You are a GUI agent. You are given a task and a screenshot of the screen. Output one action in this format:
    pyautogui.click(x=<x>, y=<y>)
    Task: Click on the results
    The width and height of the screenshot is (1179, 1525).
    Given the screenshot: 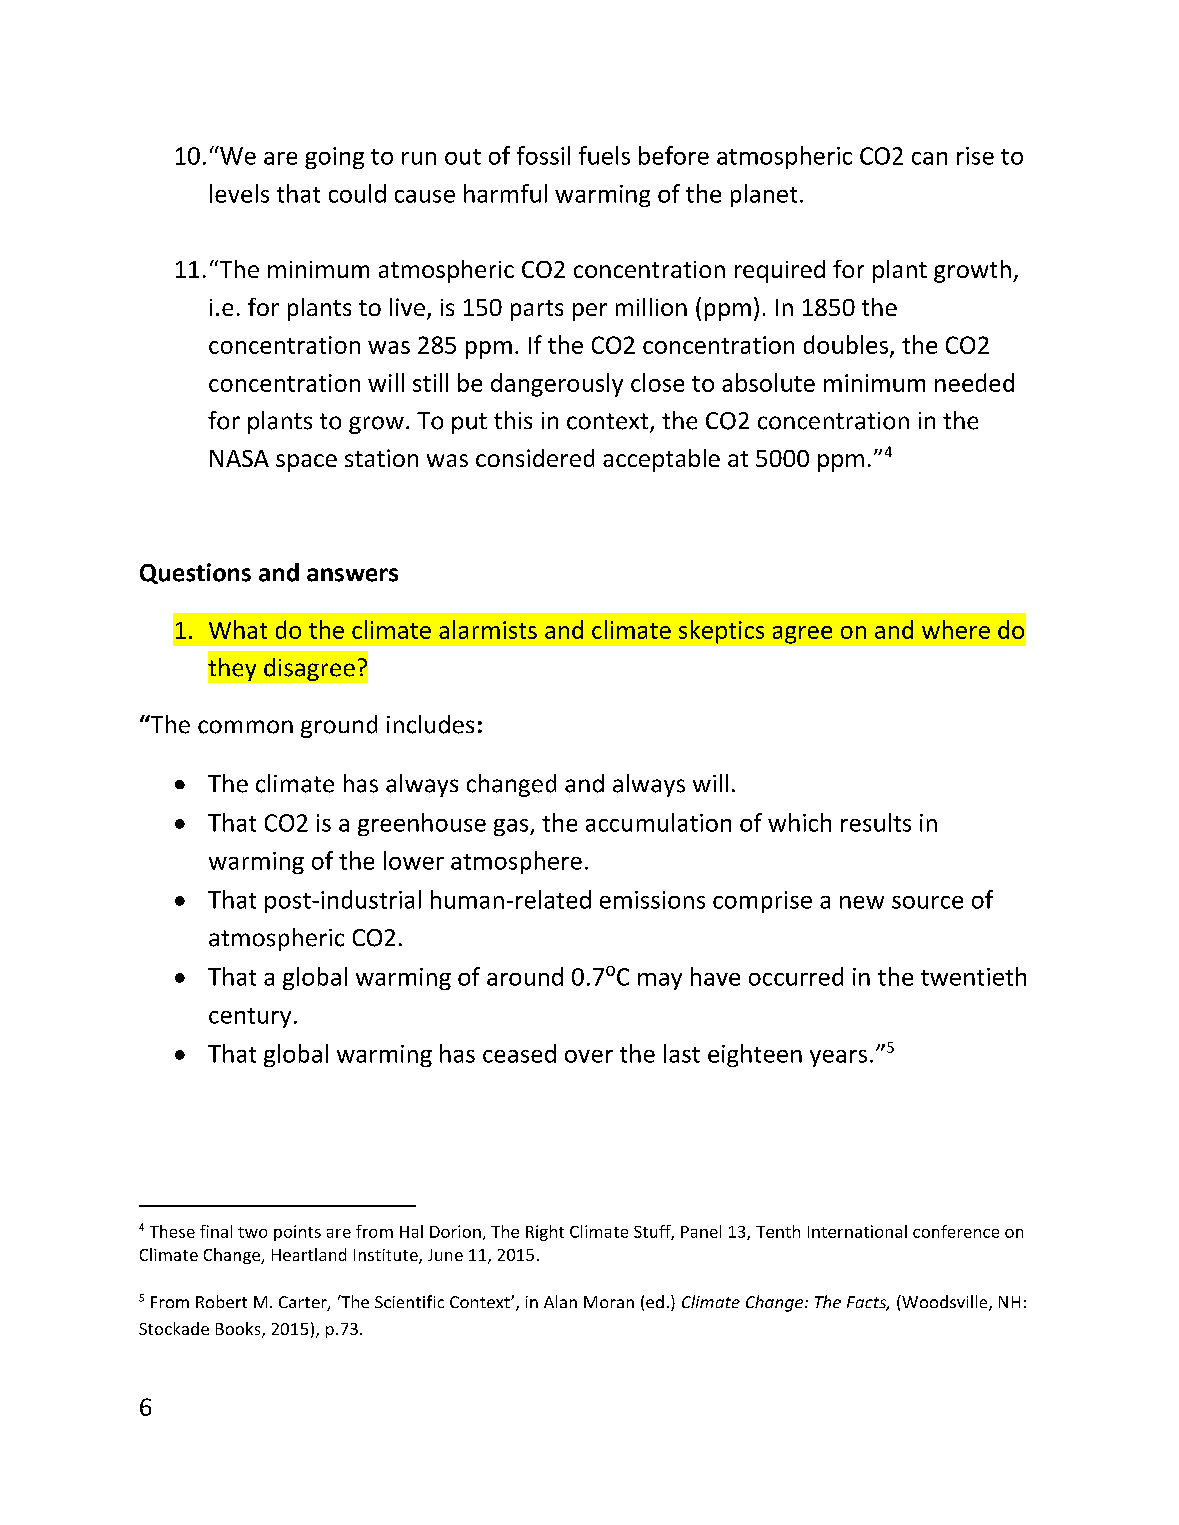 What is the action you would take?
    pyautogui.click(x=876, y=822)
